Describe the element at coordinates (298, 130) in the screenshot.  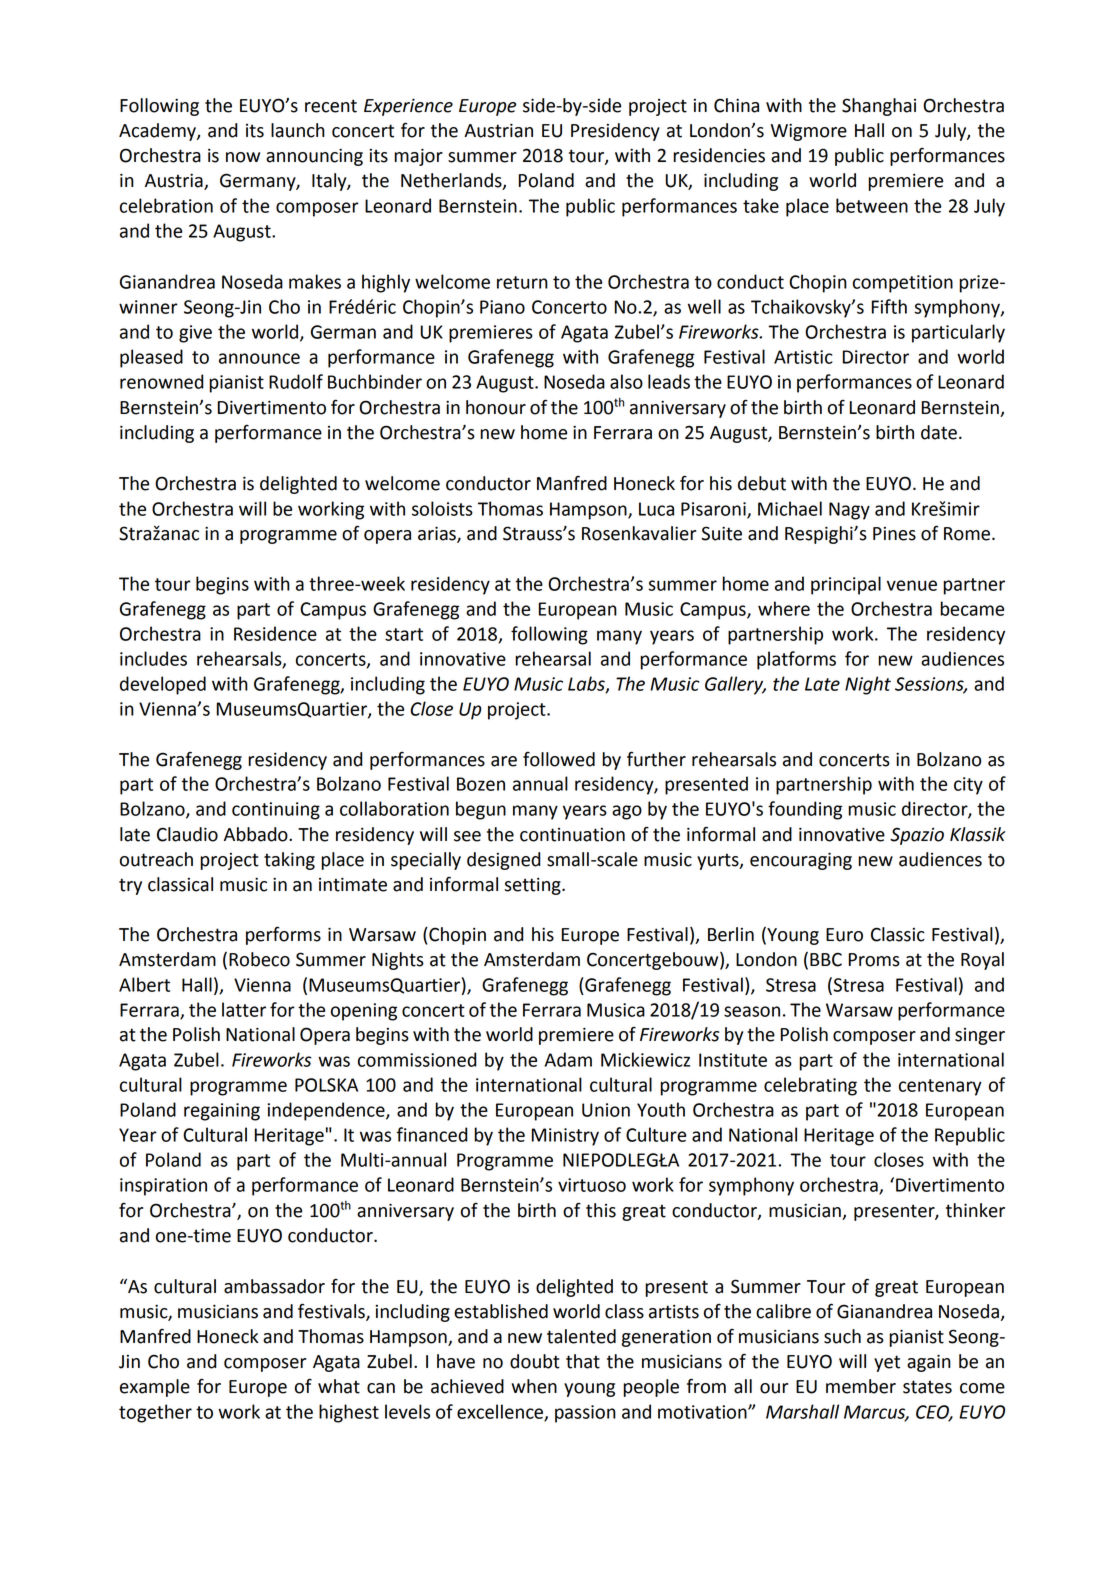
I see `launch` at that location.
